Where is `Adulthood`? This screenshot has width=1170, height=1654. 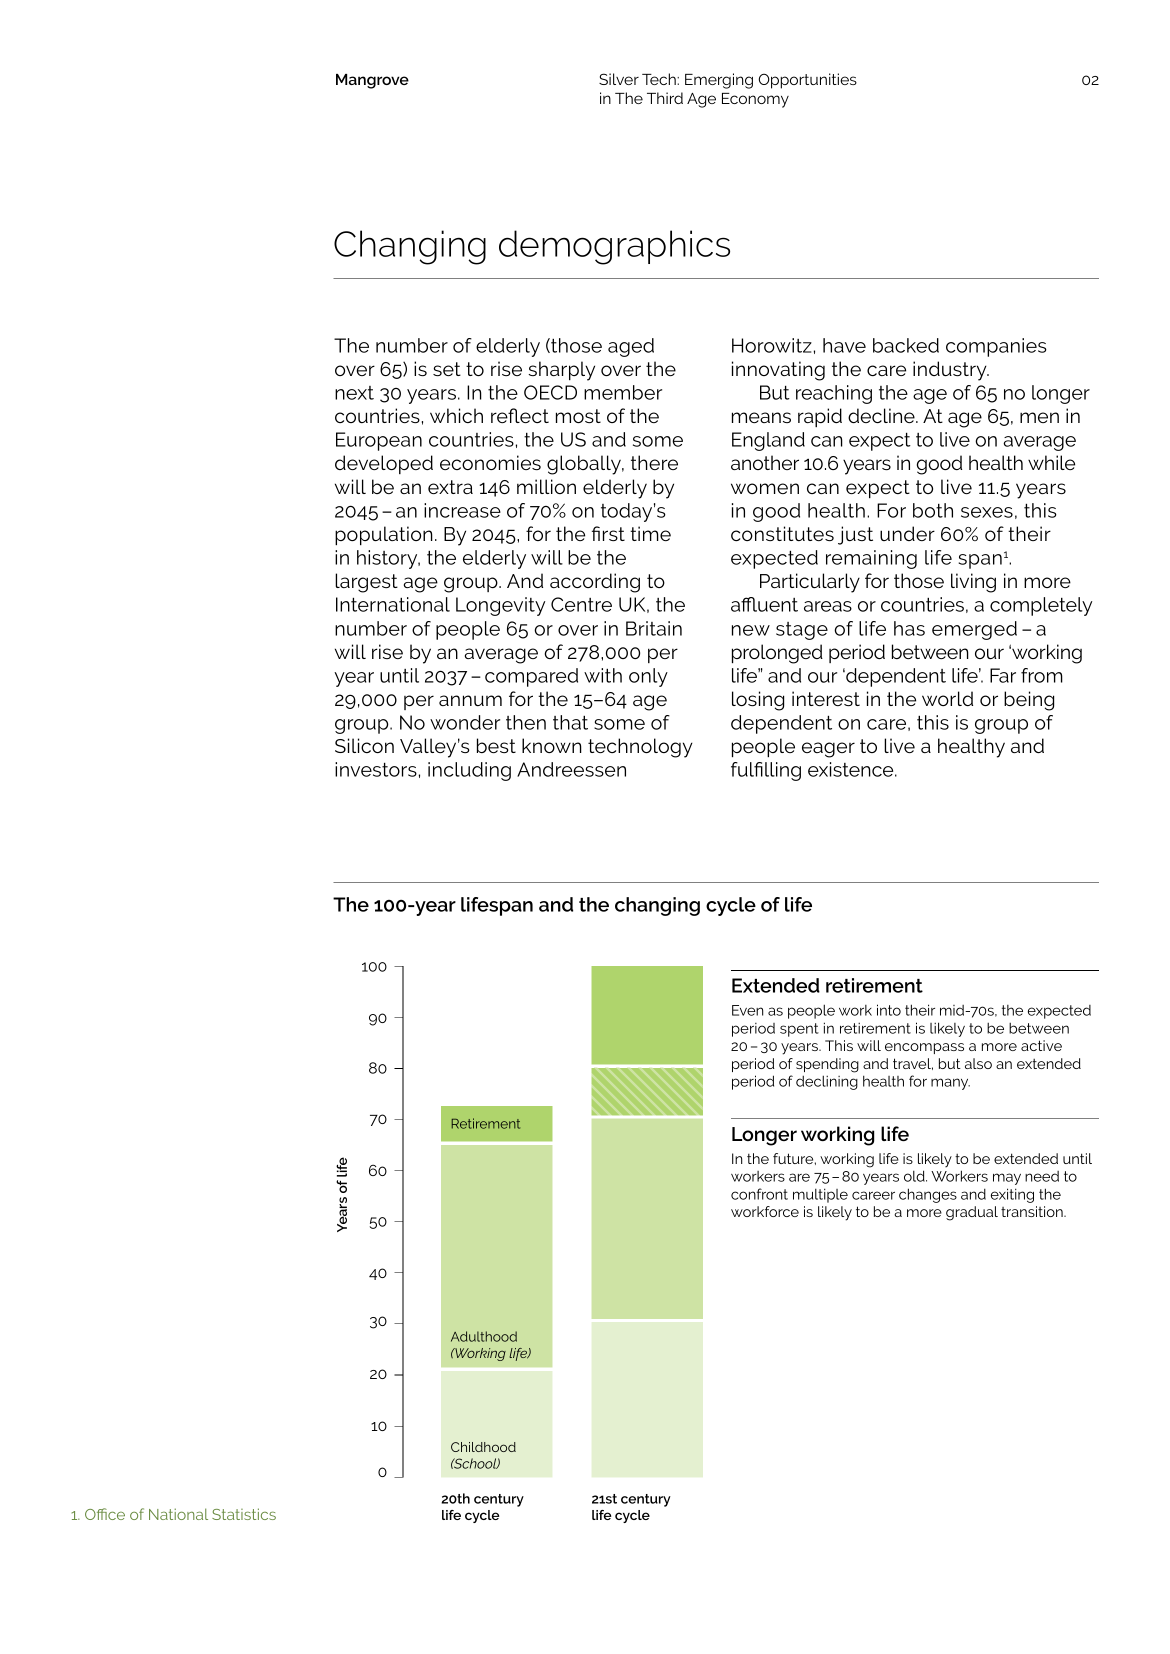
Adulthood is located at coordinates (484, 1336).
